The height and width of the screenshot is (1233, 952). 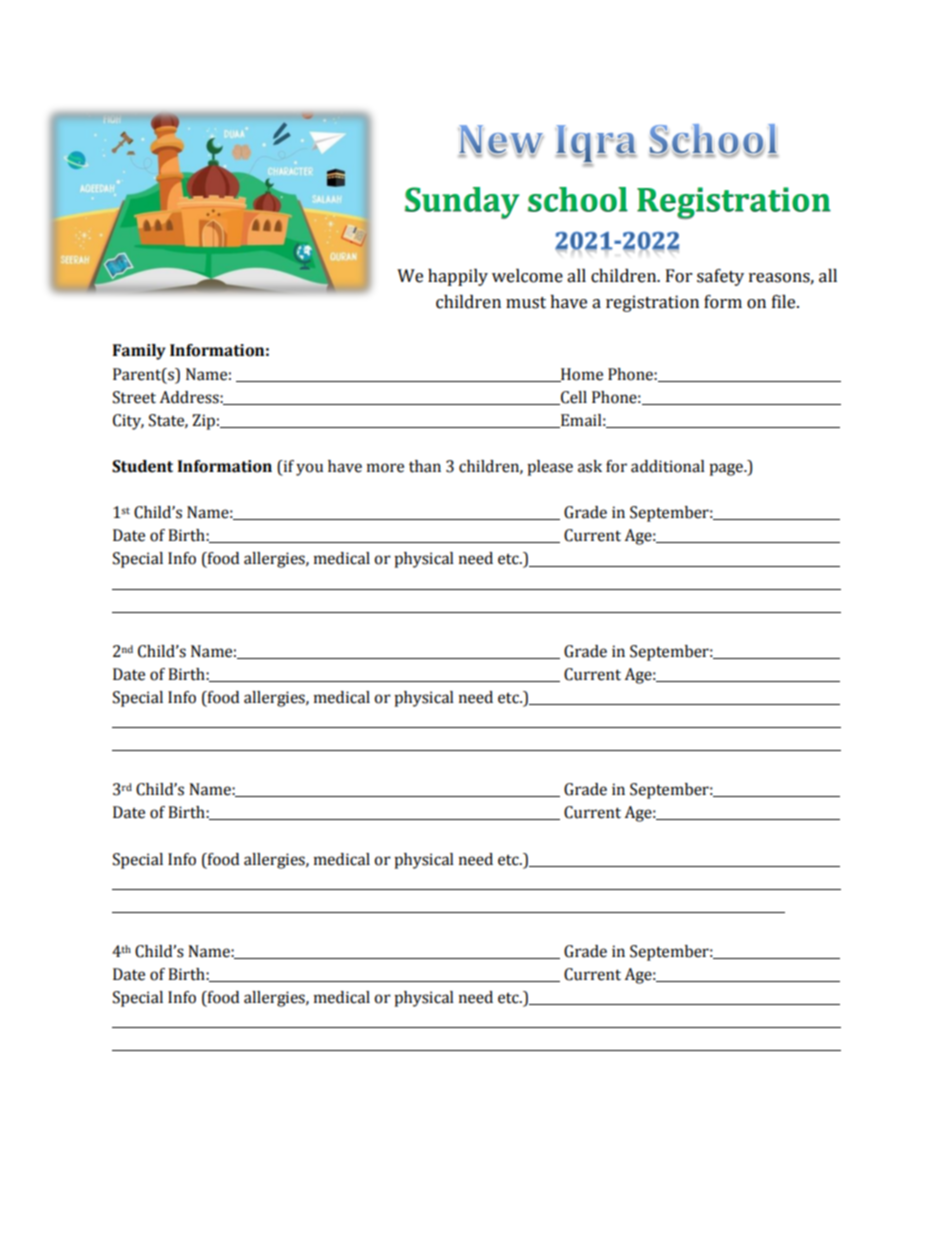 I want to click on than, so click(x=425, y=466).
